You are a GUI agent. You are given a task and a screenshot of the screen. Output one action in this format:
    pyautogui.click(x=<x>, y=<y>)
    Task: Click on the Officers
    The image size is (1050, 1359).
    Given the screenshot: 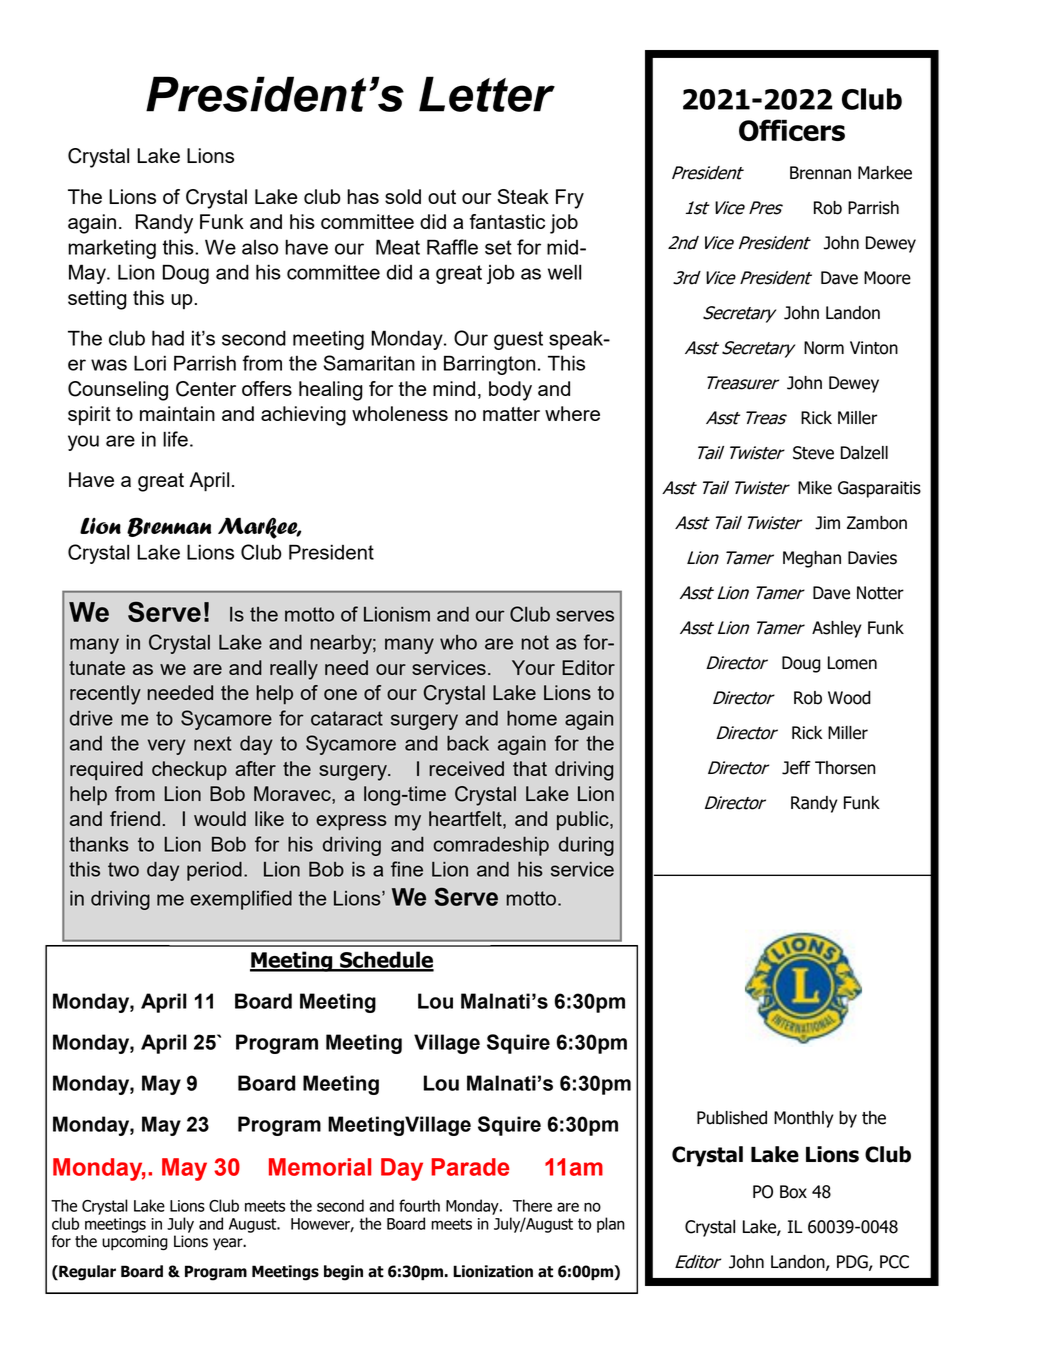 What is the action you would take?
    pyautogui.click(x=792, y=130)
